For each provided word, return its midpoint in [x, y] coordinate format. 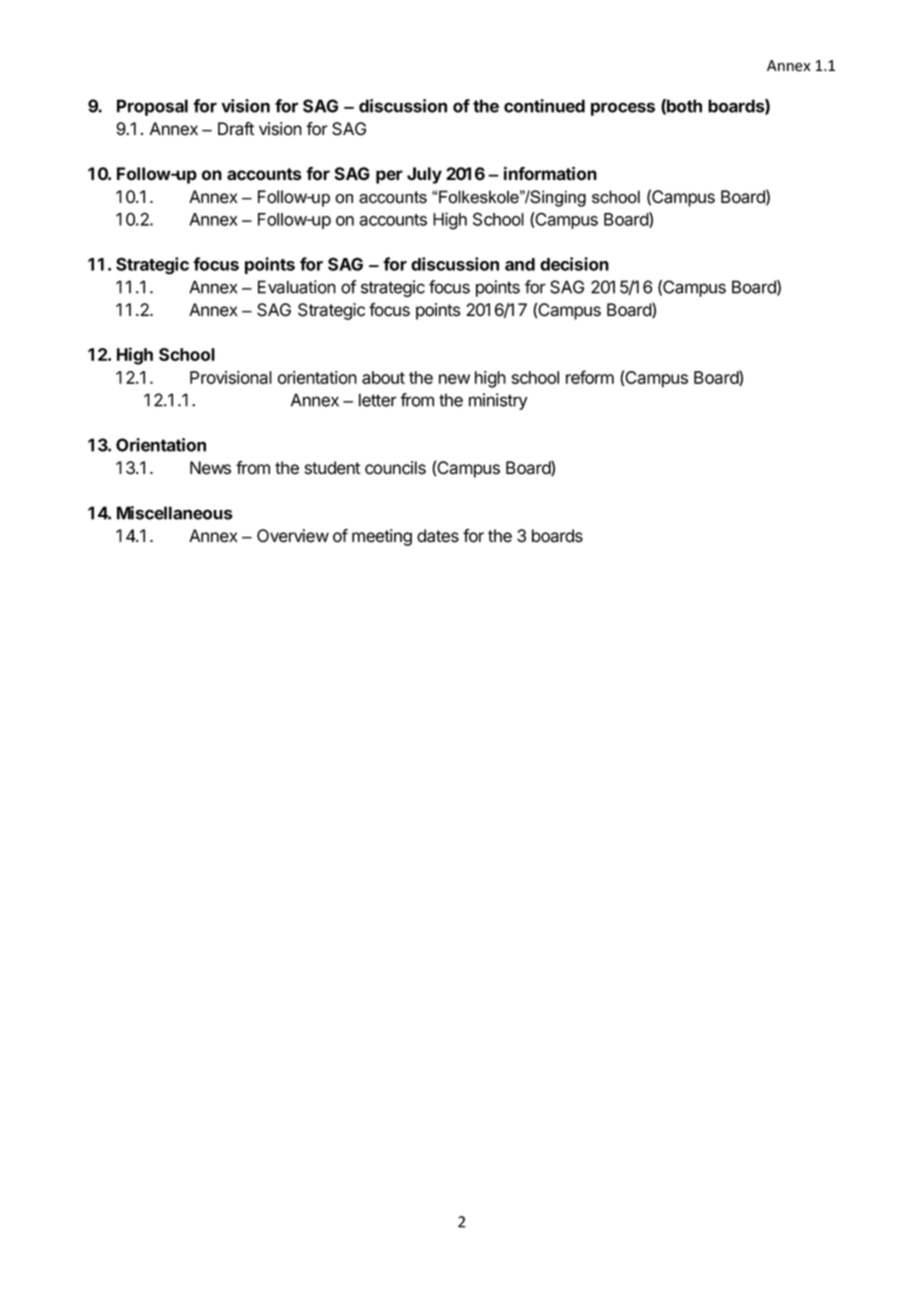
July [424, 175]
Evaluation [297, 287]
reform [590, 377]
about [383, 377]
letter [378, 400]
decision [574, 264]
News [210, 468]
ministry [498, 401]
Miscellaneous [175, 513]
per [389, 177]
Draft [236, 129]
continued [544, 106]
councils [395, 468]
